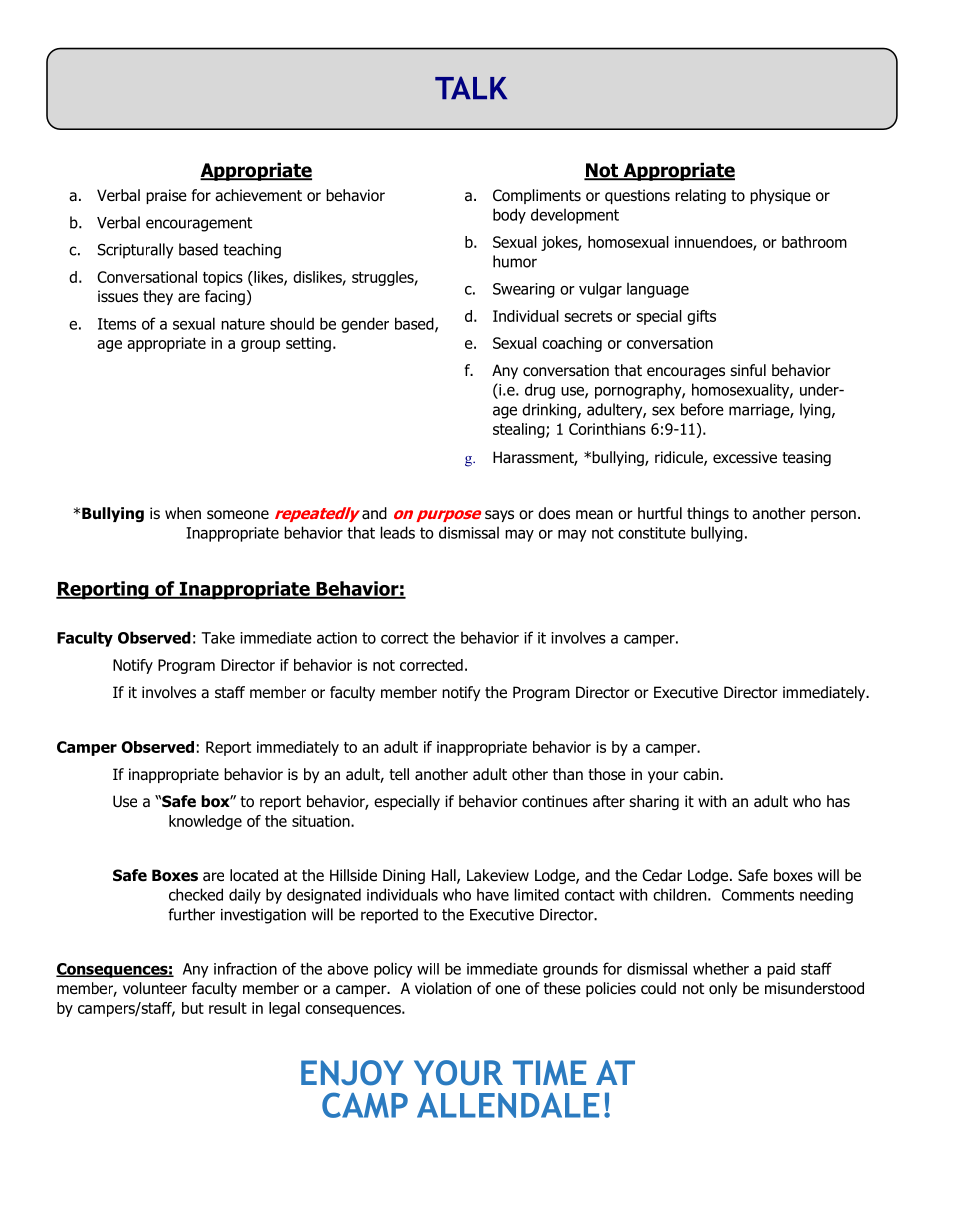 The width and height of the document is (953, 1232). I want to click on but, so click(193, 1008).
